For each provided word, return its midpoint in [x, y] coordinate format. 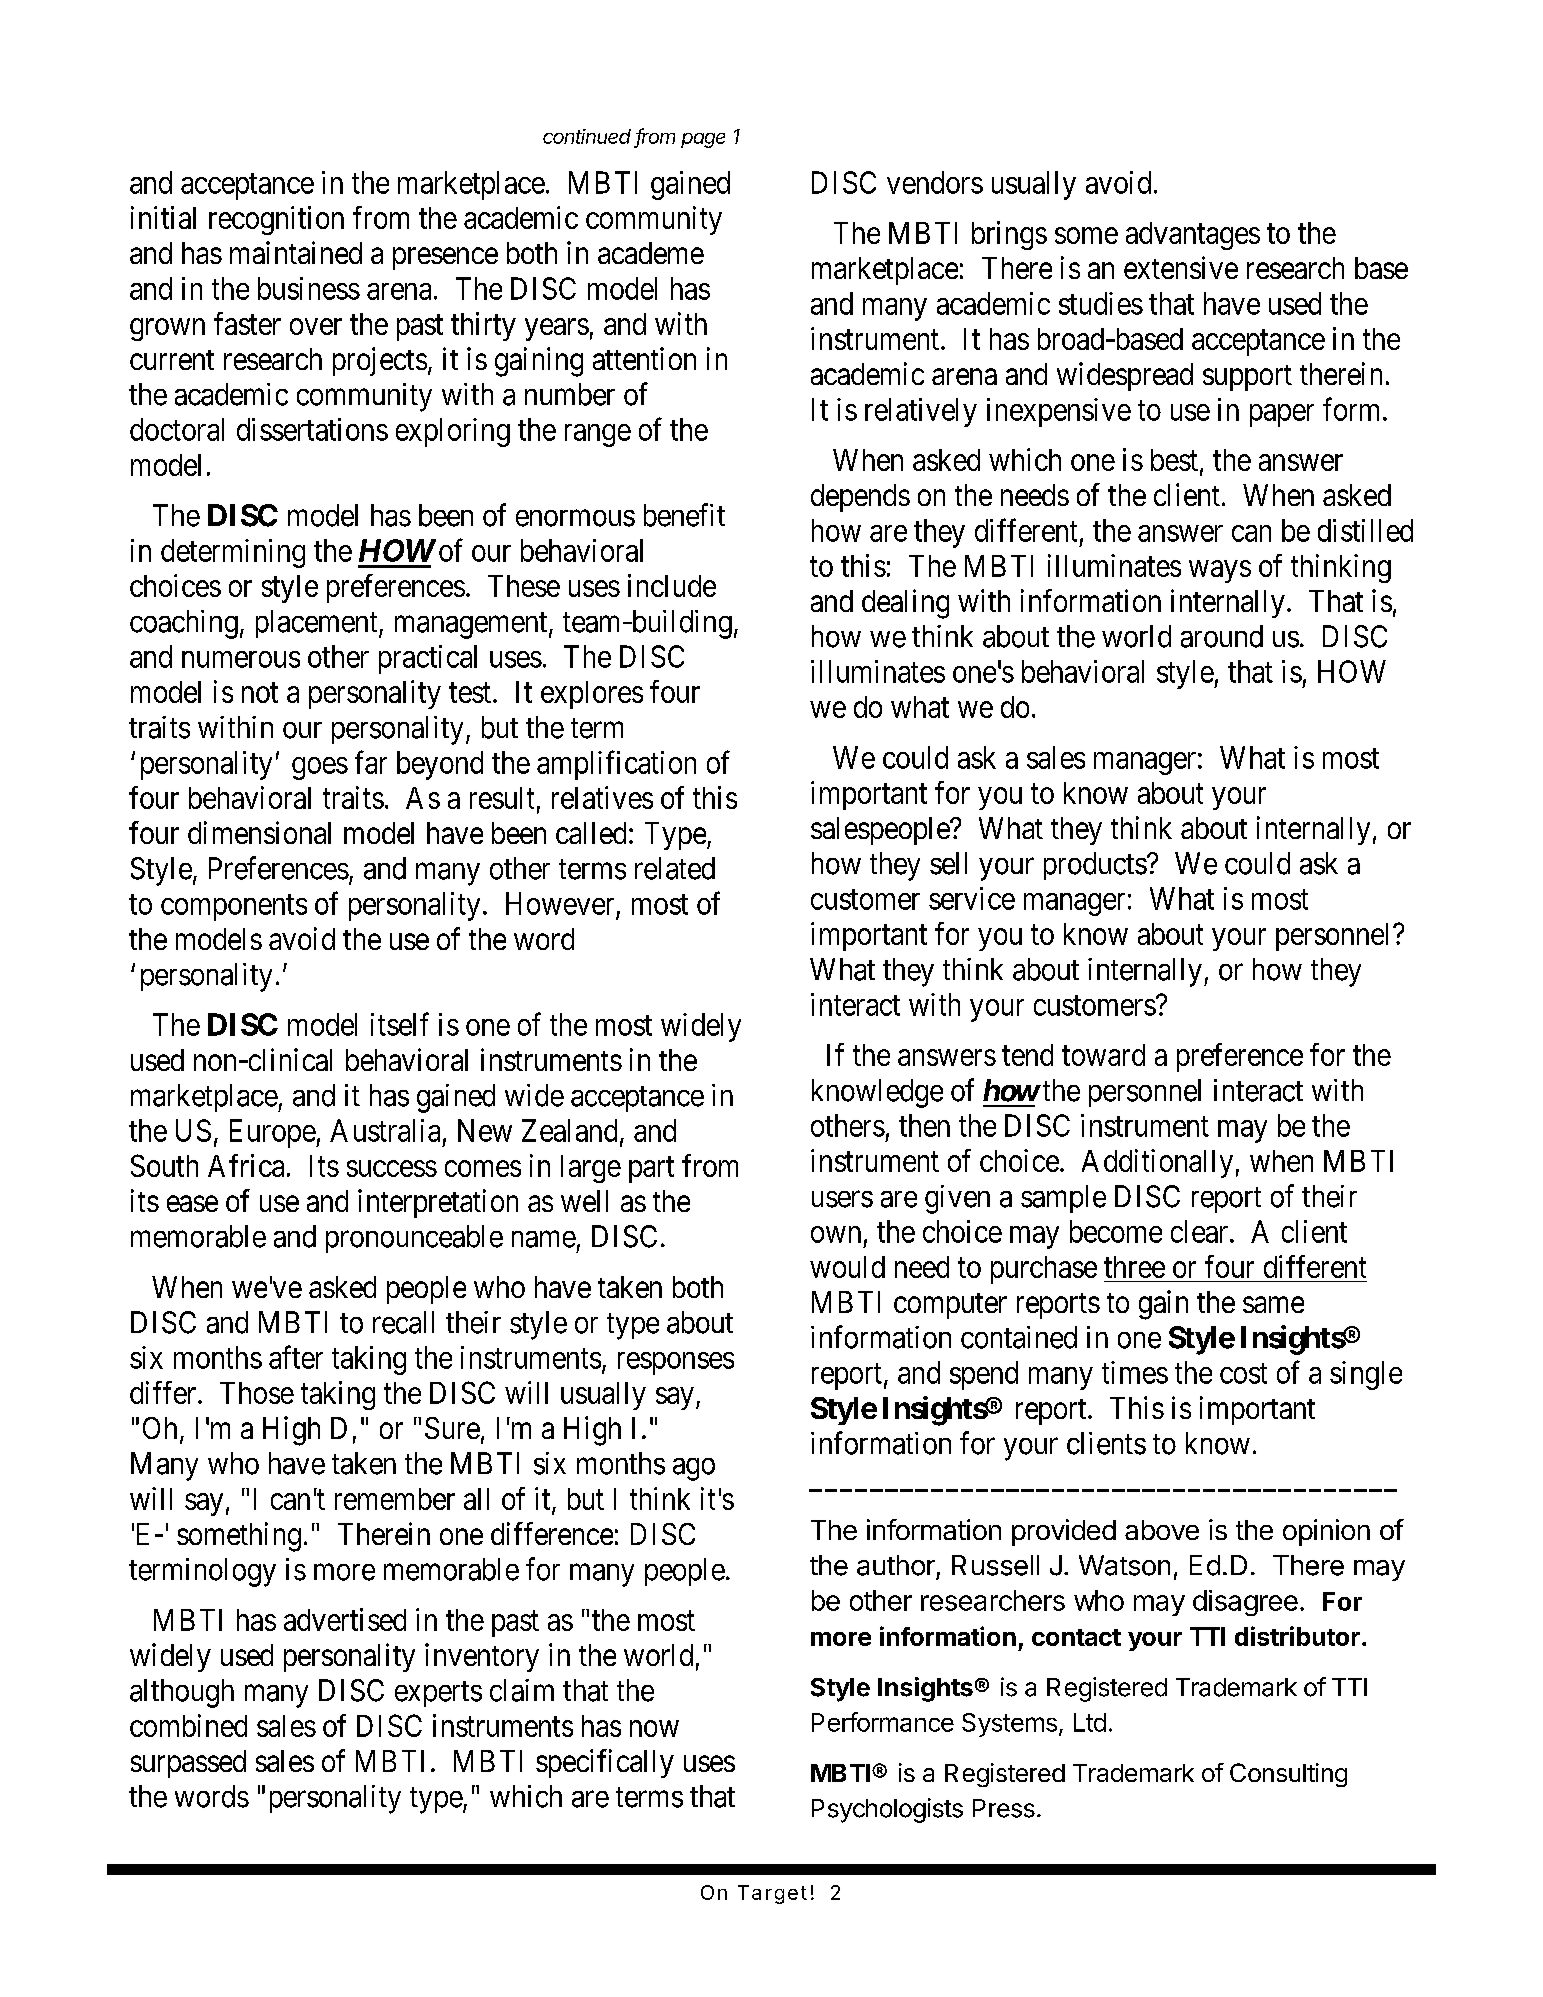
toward [1103, 1055]
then [924, 1125]
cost [1243, 1374]
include [672, 585]
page [703, 140]
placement [318, 624]
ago [694, 1469]
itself [400, 1024]
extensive [1181, 267]
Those [257, 1393]
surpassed [188, 1764]
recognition [276, 220]
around [1222, 636]
